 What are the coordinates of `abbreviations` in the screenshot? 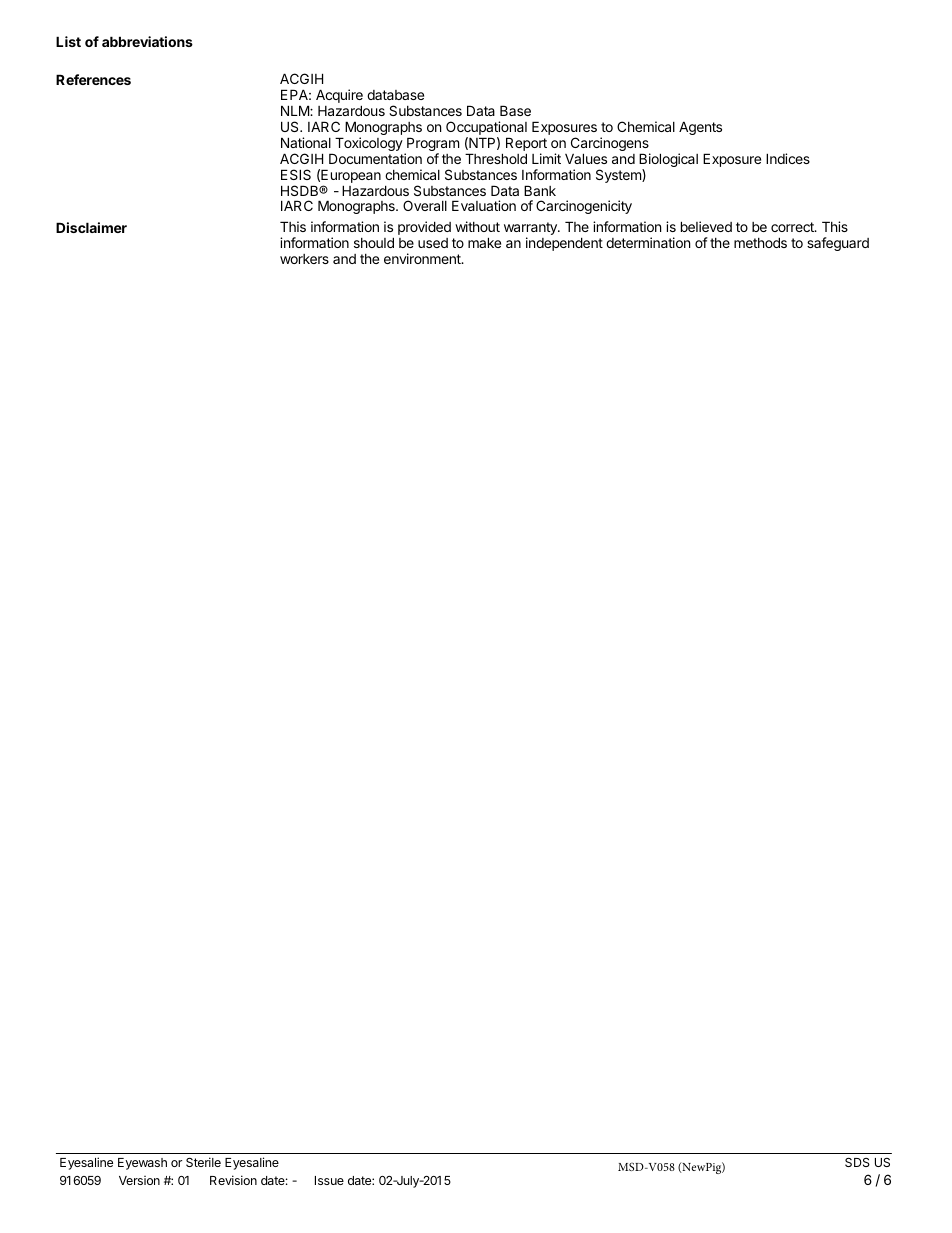 It's located at (147, 41).
